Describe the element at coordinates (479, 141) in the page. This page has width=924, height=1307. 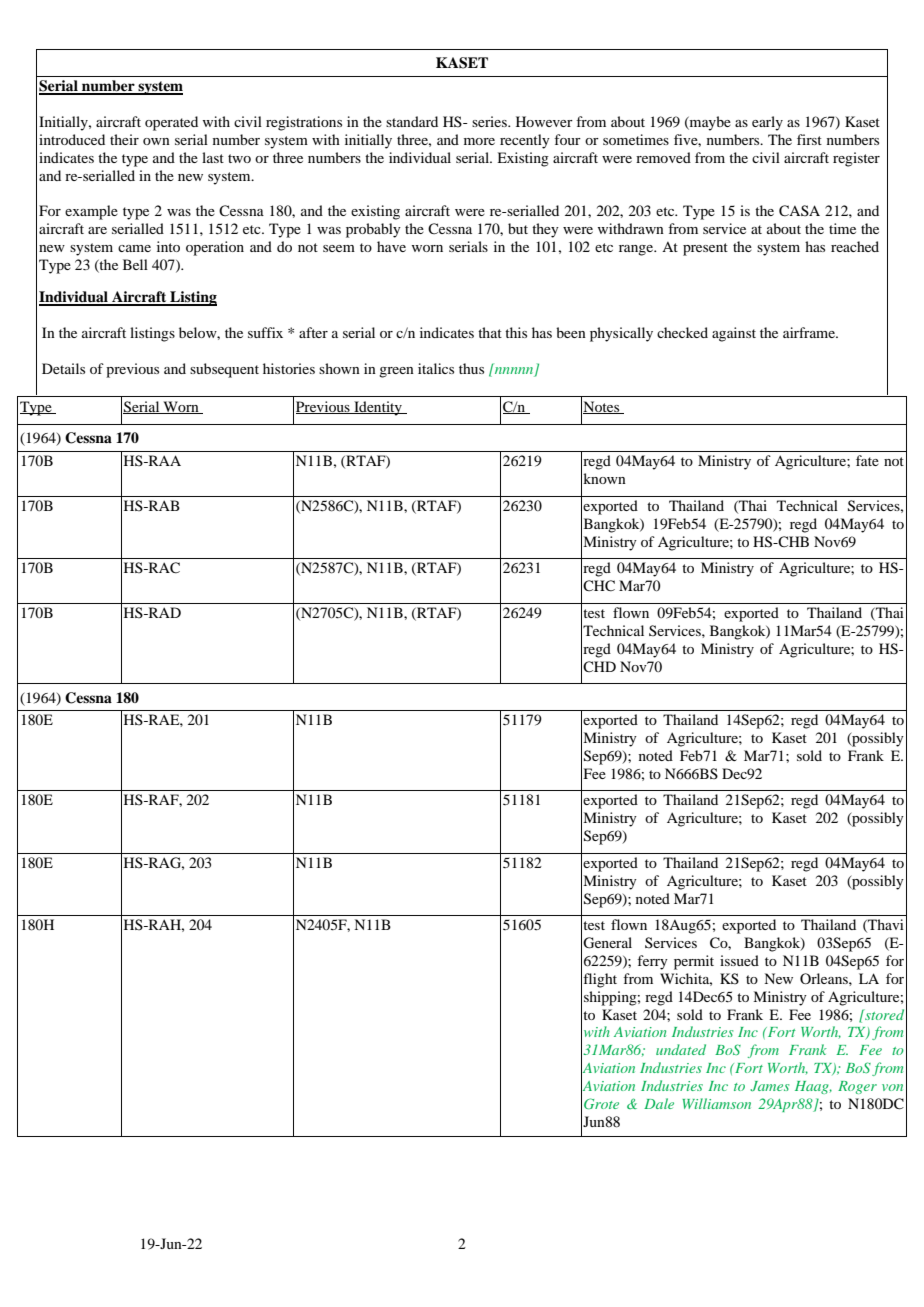
I see `more` at that location.
